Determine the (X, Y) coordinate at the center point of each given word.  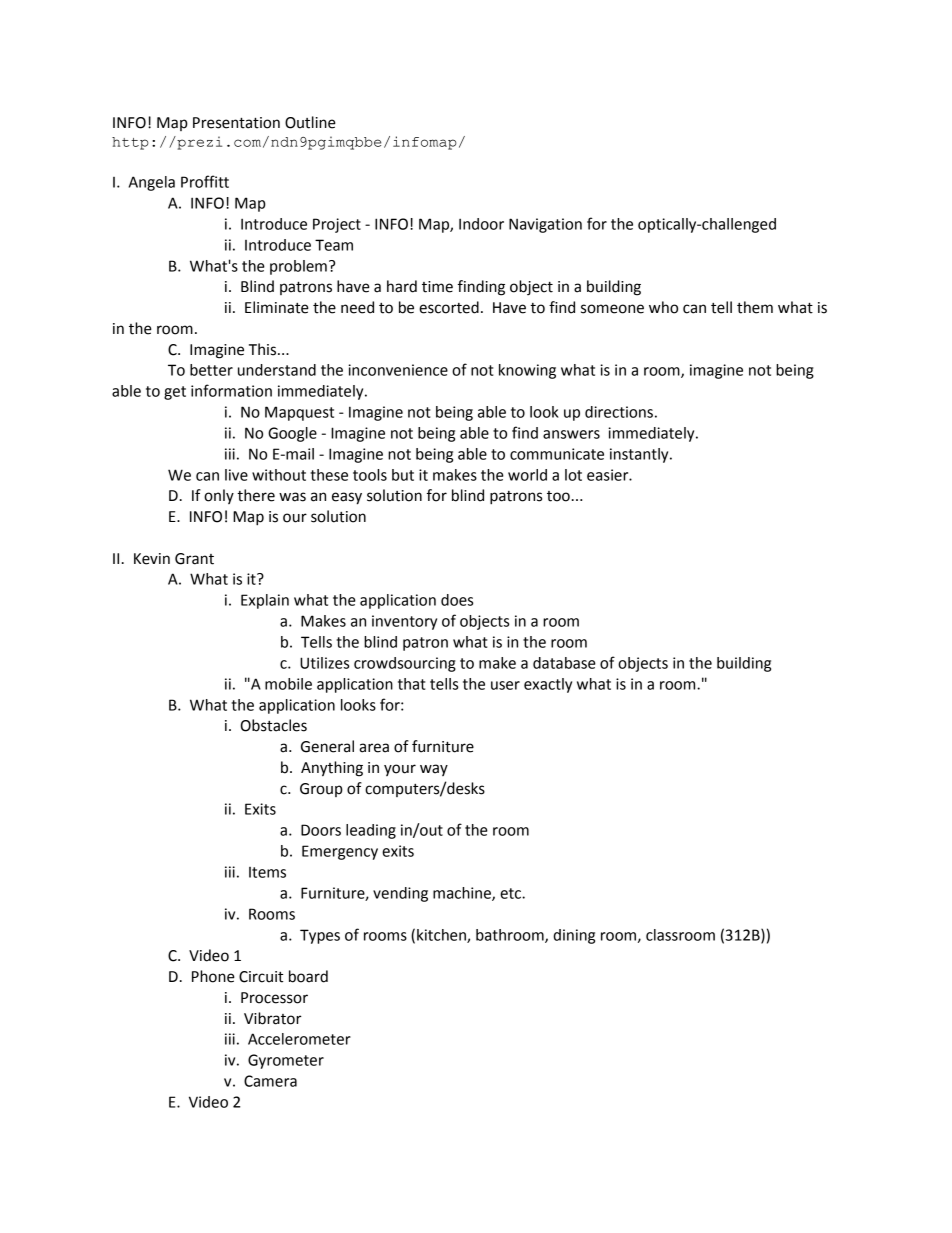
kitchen (442, 936)
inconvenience (398, 370)
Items (267, 872)
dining (574, 936)
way (434, 770)
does (457, 600)
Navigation (545, 225)
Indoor (481, 224)
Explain (265, 601)
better (211, 370)
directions (619, 412)
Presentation (236, 123)
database (564, 663)
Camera (270, 1081)
